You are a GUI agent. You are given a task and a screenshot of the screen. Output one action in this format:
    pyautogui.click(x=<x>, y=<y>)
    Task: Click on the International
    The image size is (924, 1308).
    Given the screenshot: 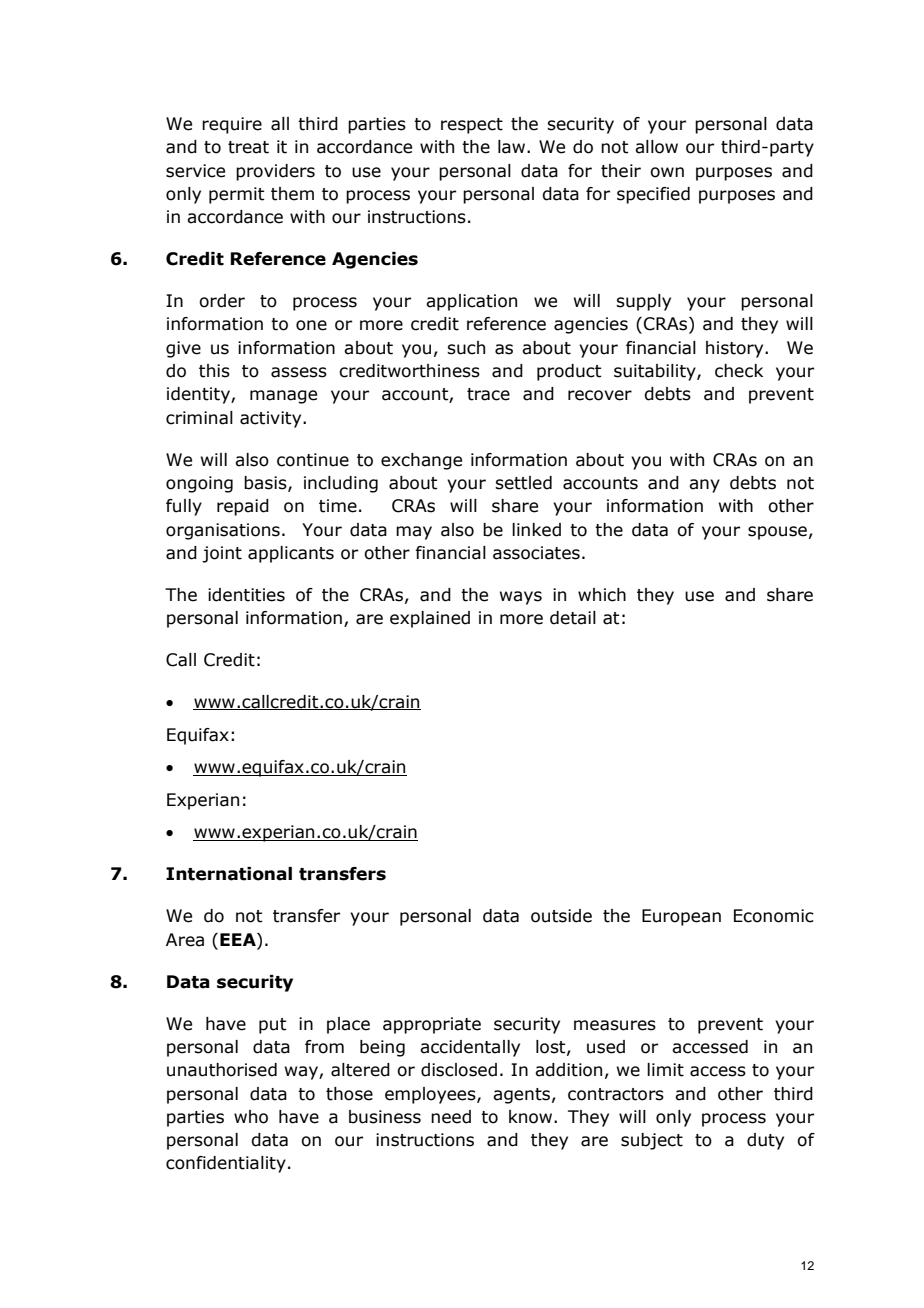 What is the action you would take?
    pyautogui.click(x=229, y=874)
